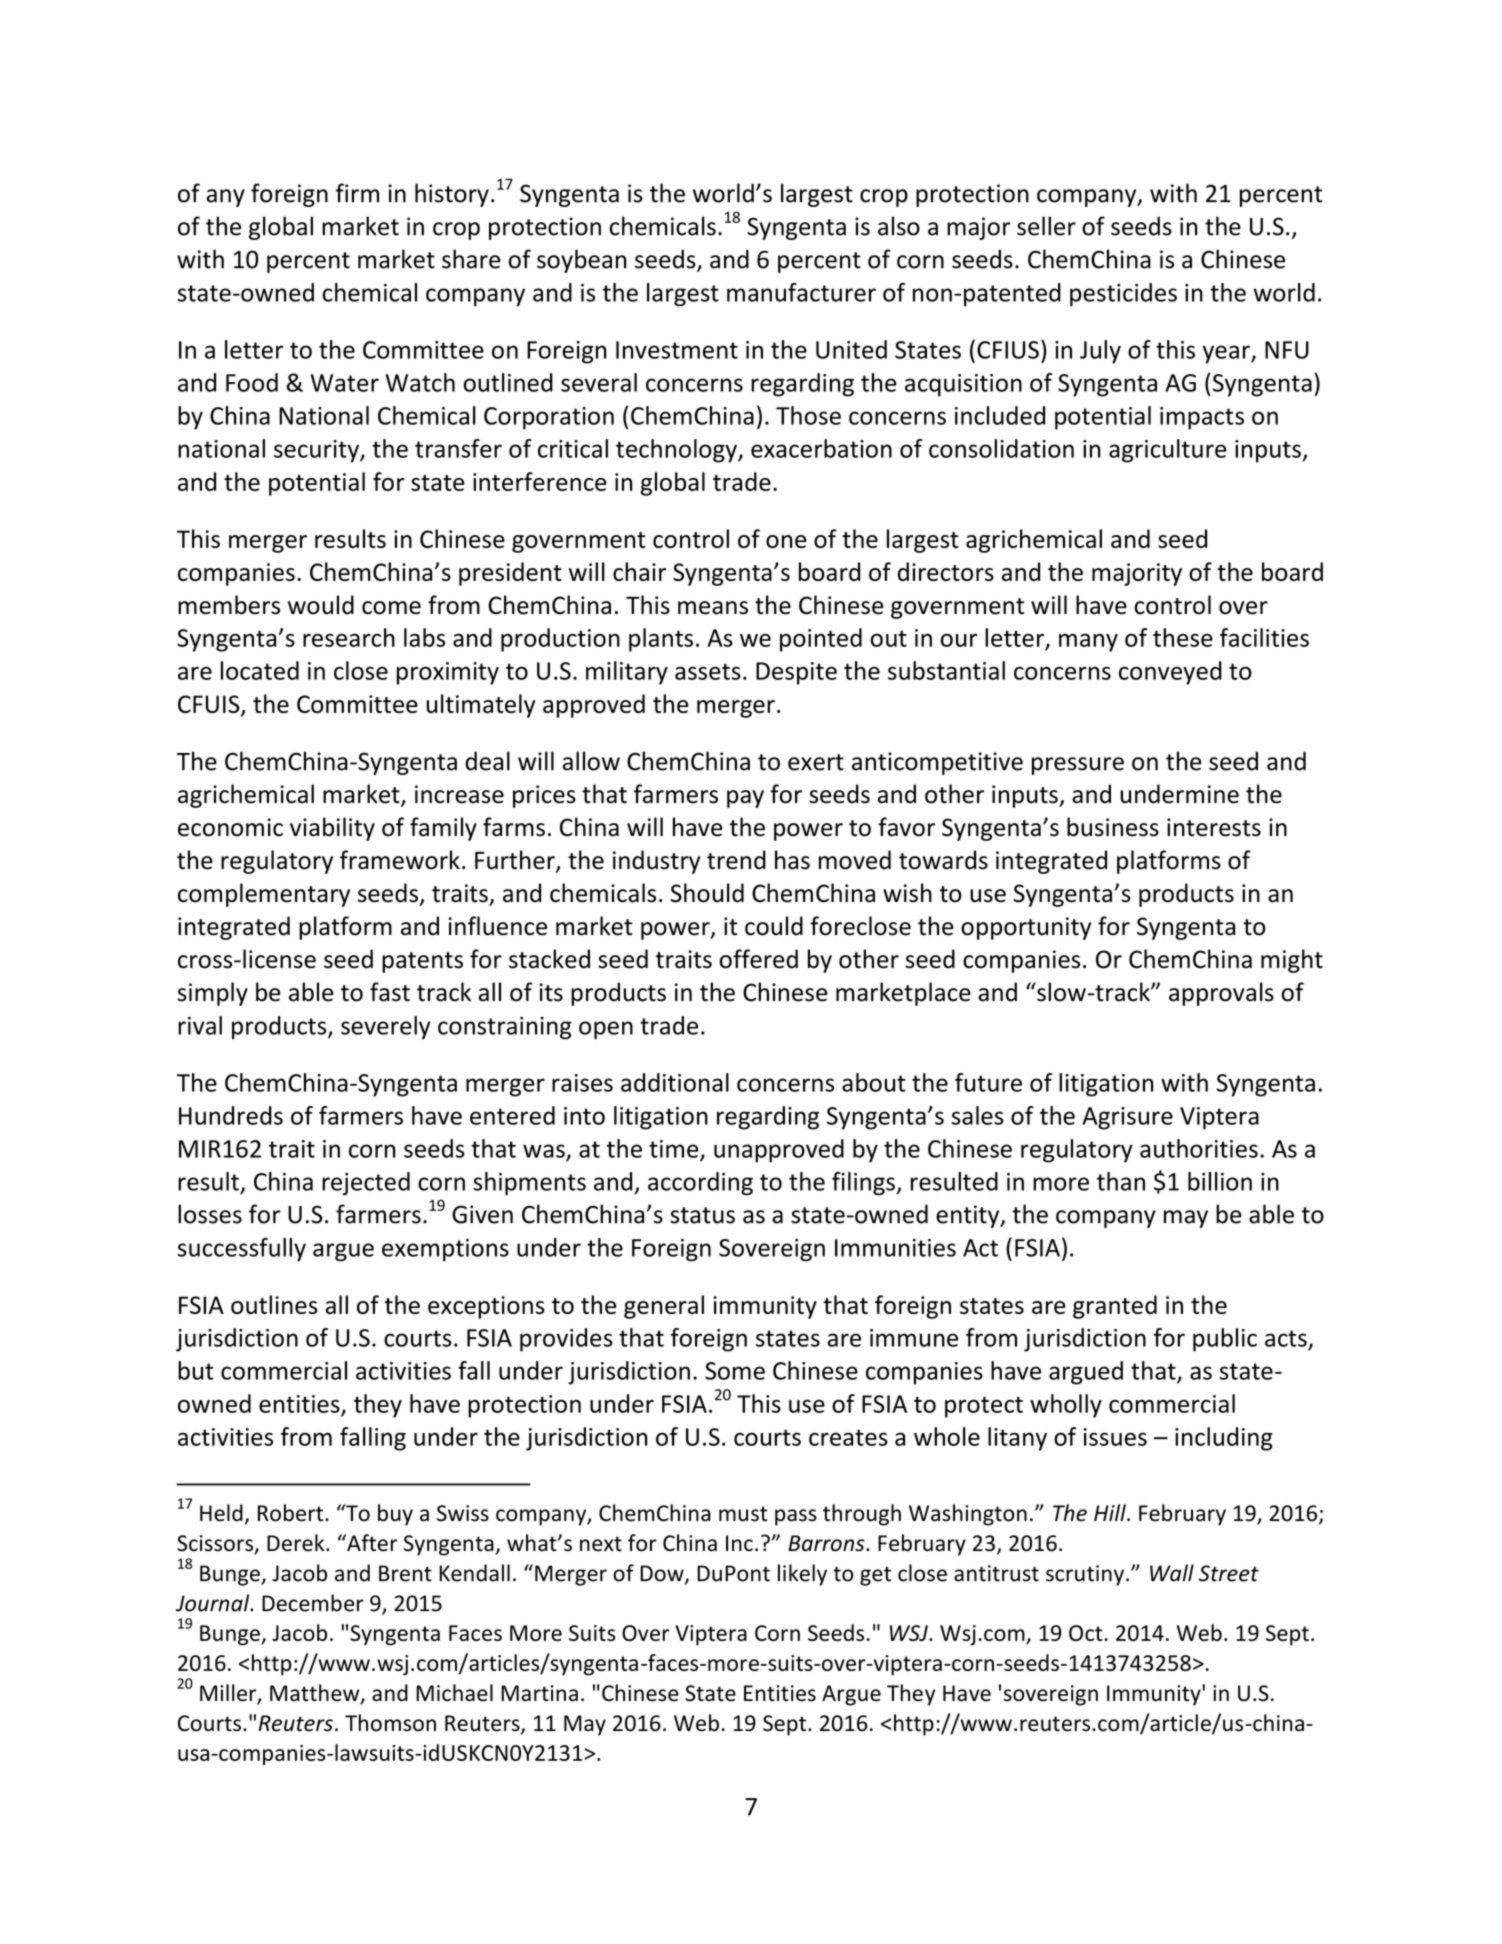 This page has width=1502, height=1944. Describe the element at coordinates (316, 1694) in the page. I see `Matthew` at that location.
